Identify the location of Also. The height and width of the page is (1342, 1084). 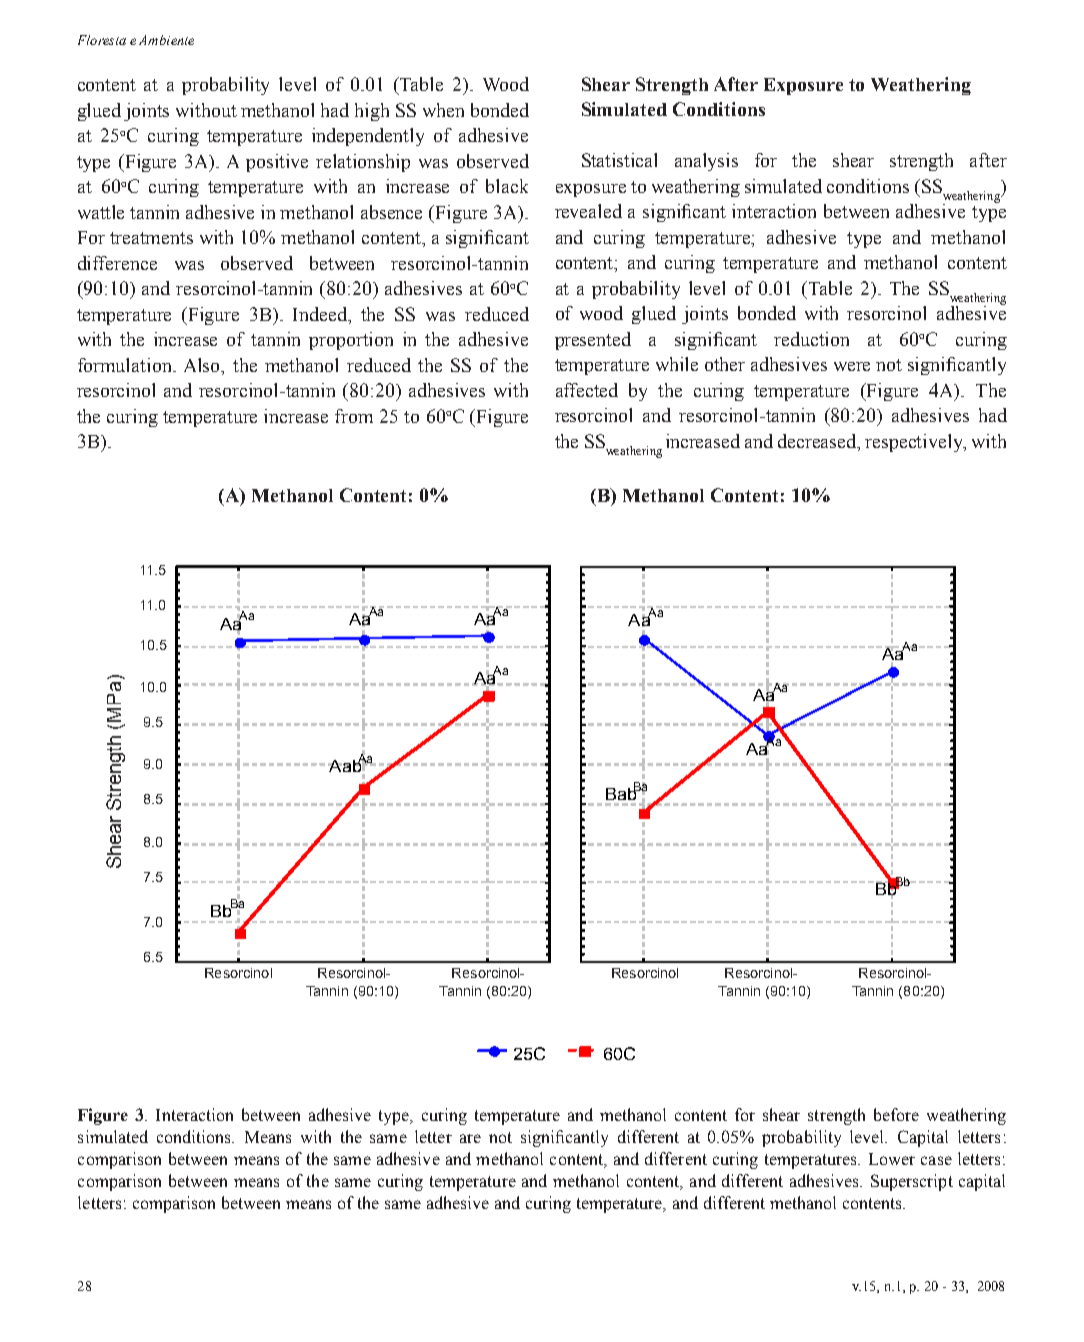
(203, 365).
